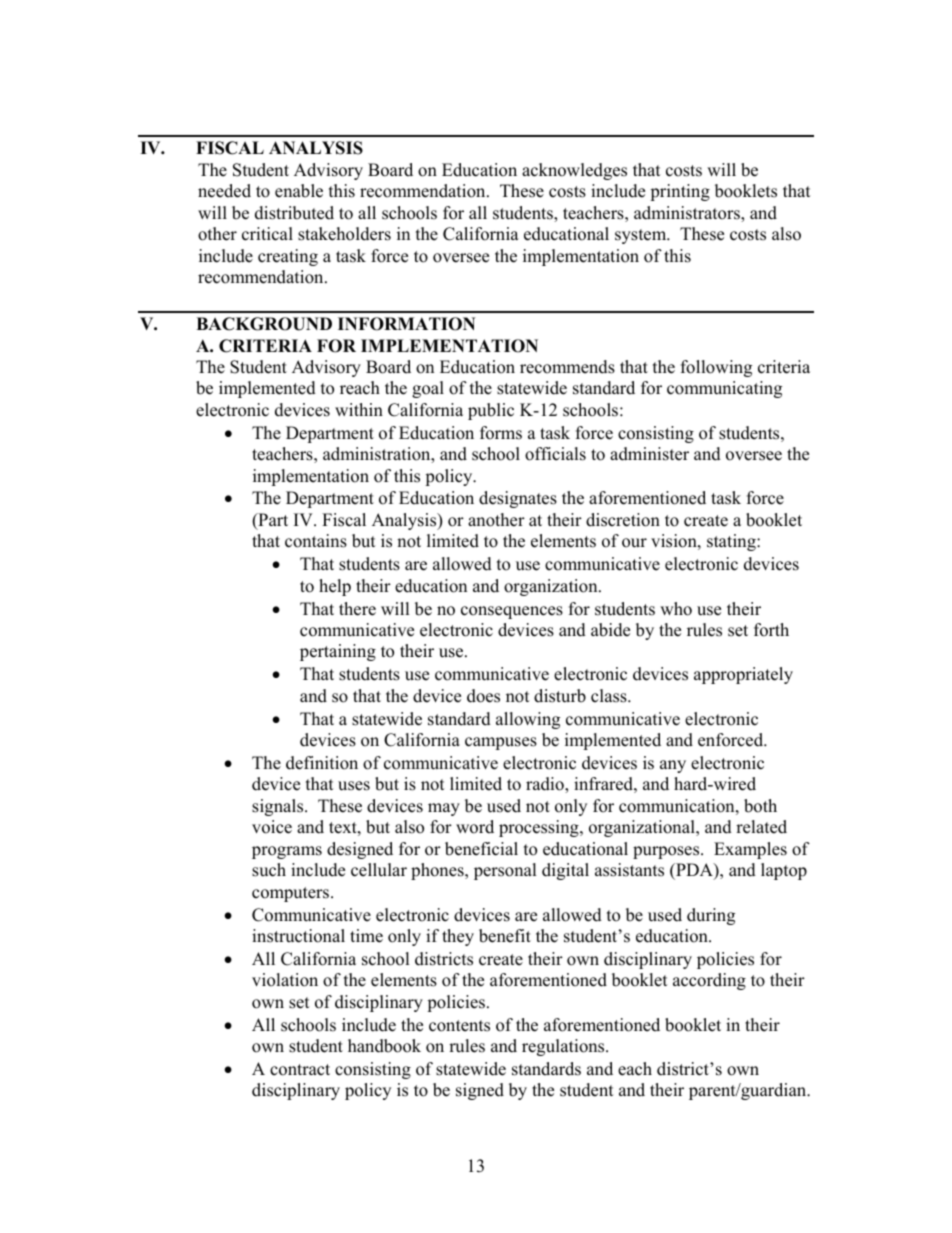 This document has height=1233, width=952. I want to click on administrators, so click(688, 214).
